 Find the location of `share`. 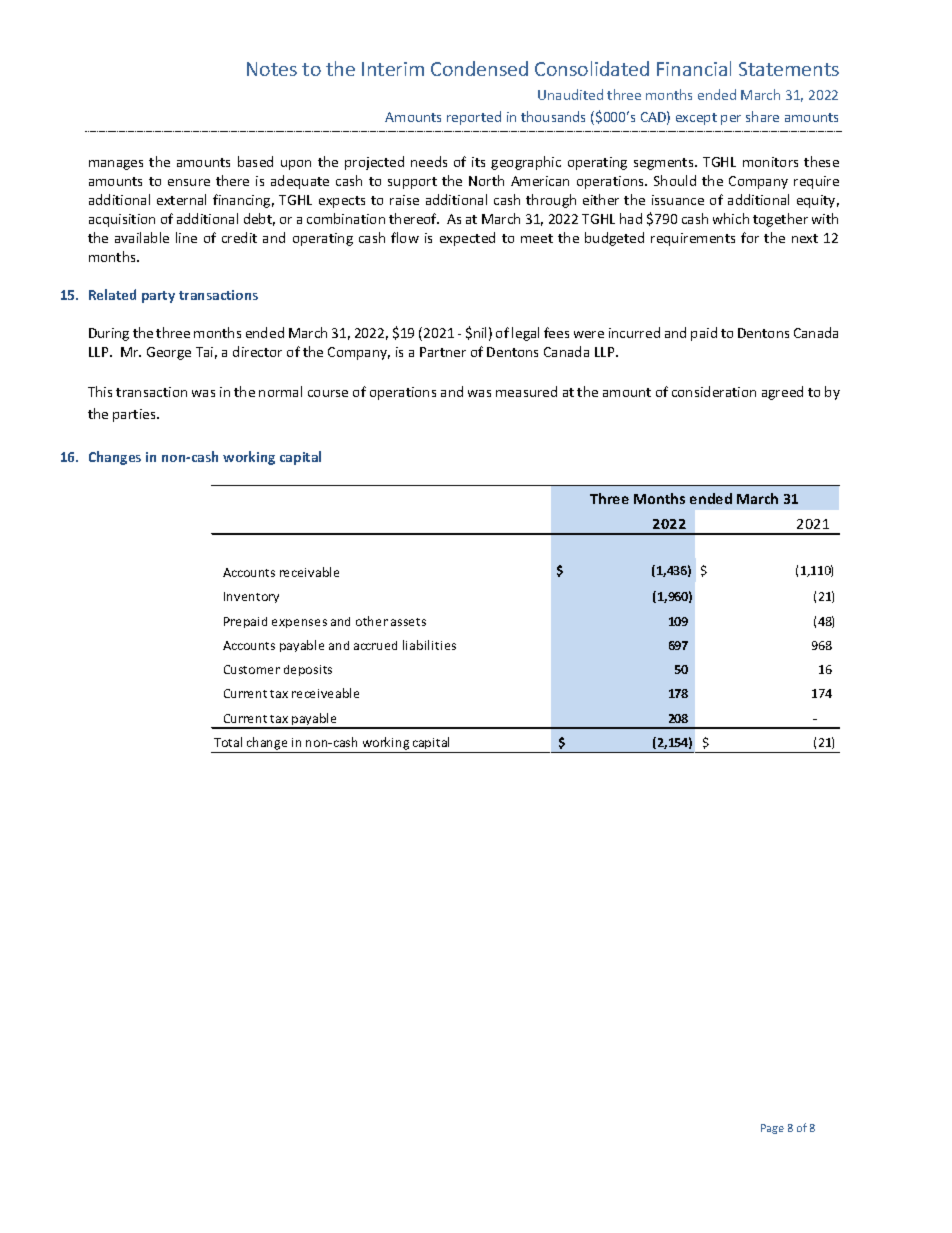

share is located at coordinates (762, 116).
